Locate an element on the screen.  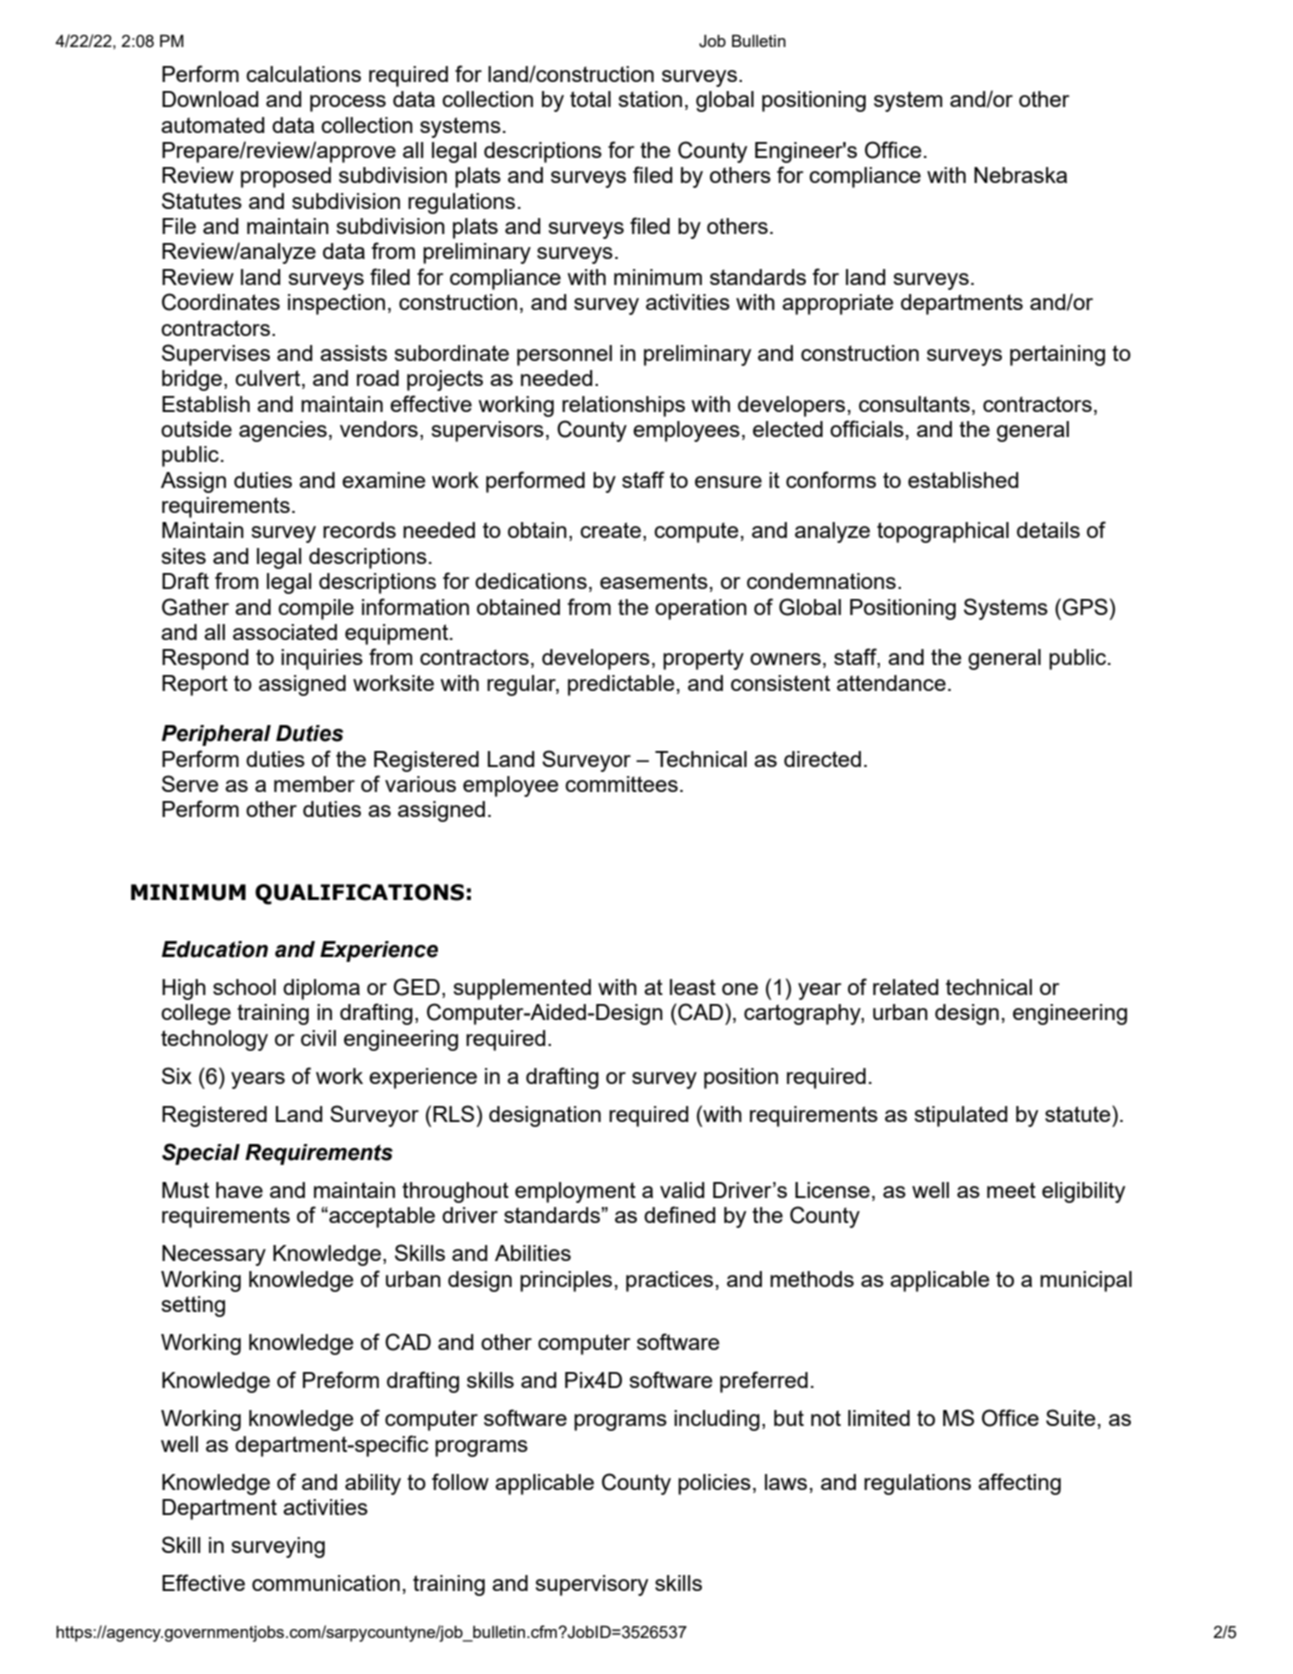
compile is located at coordinates (316, 609).
